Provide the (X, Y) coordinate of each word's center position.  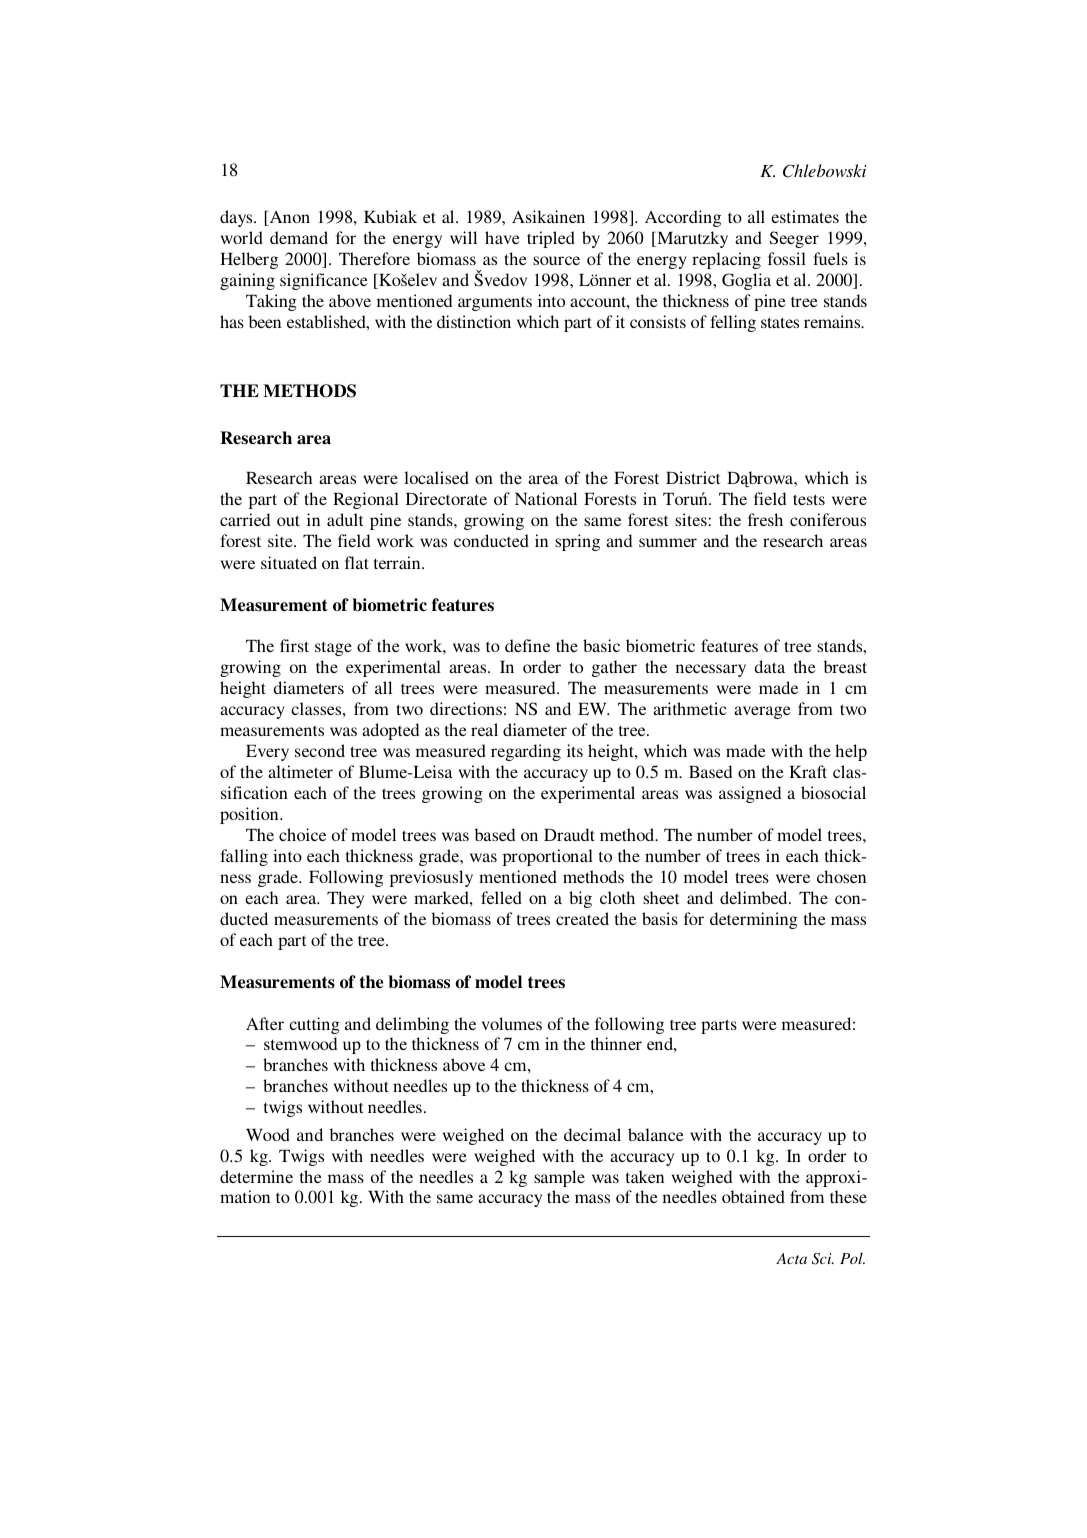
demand (299, 237)
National (546, 498)
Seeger (794, 239)
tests (809, 499)
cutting (314, 1025)
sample (559, 1178)
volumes (512, 1023)
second (320, 750)
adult (345, 519)
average (762, 712)
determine (256, 1176)
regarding (526, 752)
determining (754, 920)
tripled (551, 239)
